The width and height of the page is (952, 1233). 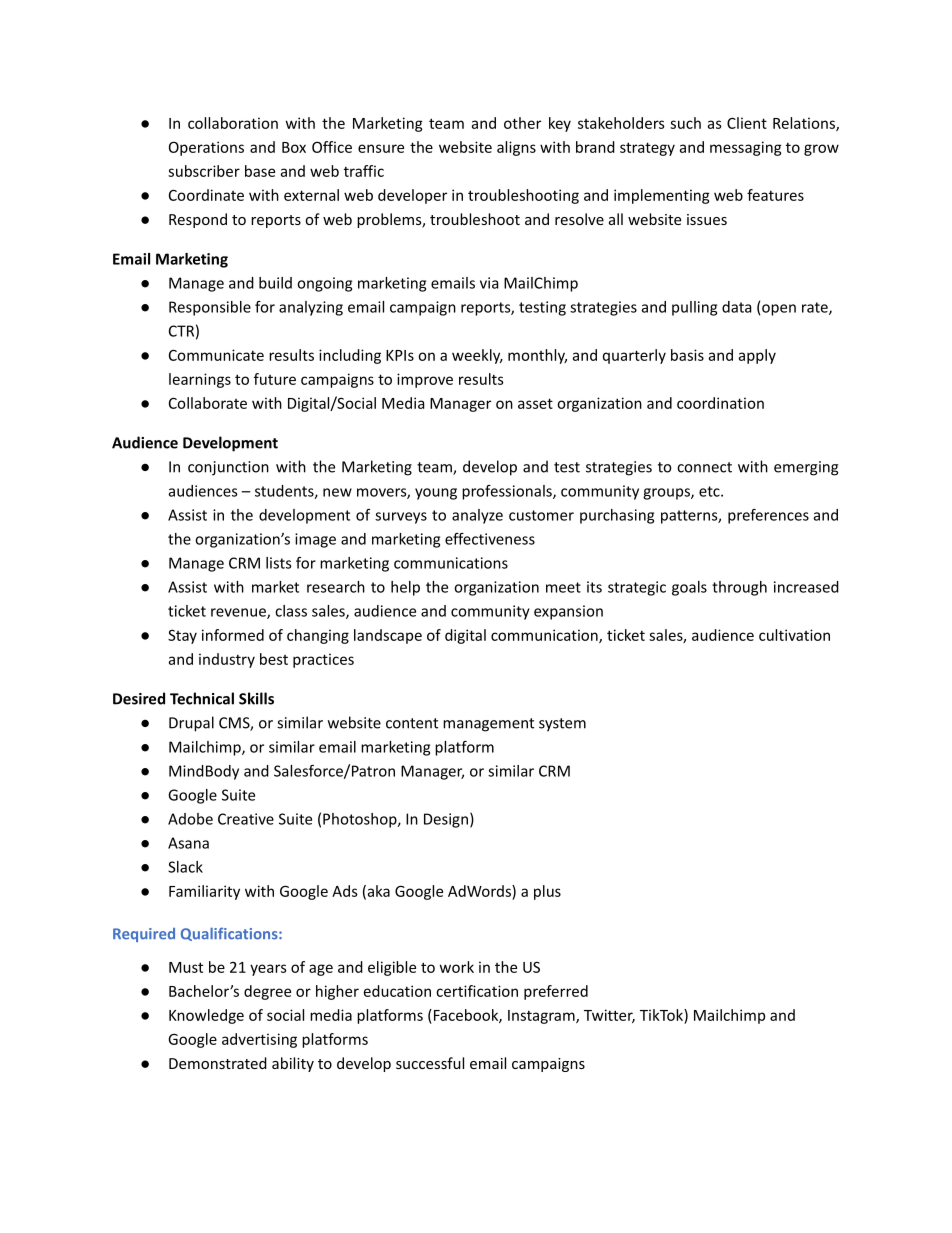 I want to click on weekly, so click(x=477, y=356).
